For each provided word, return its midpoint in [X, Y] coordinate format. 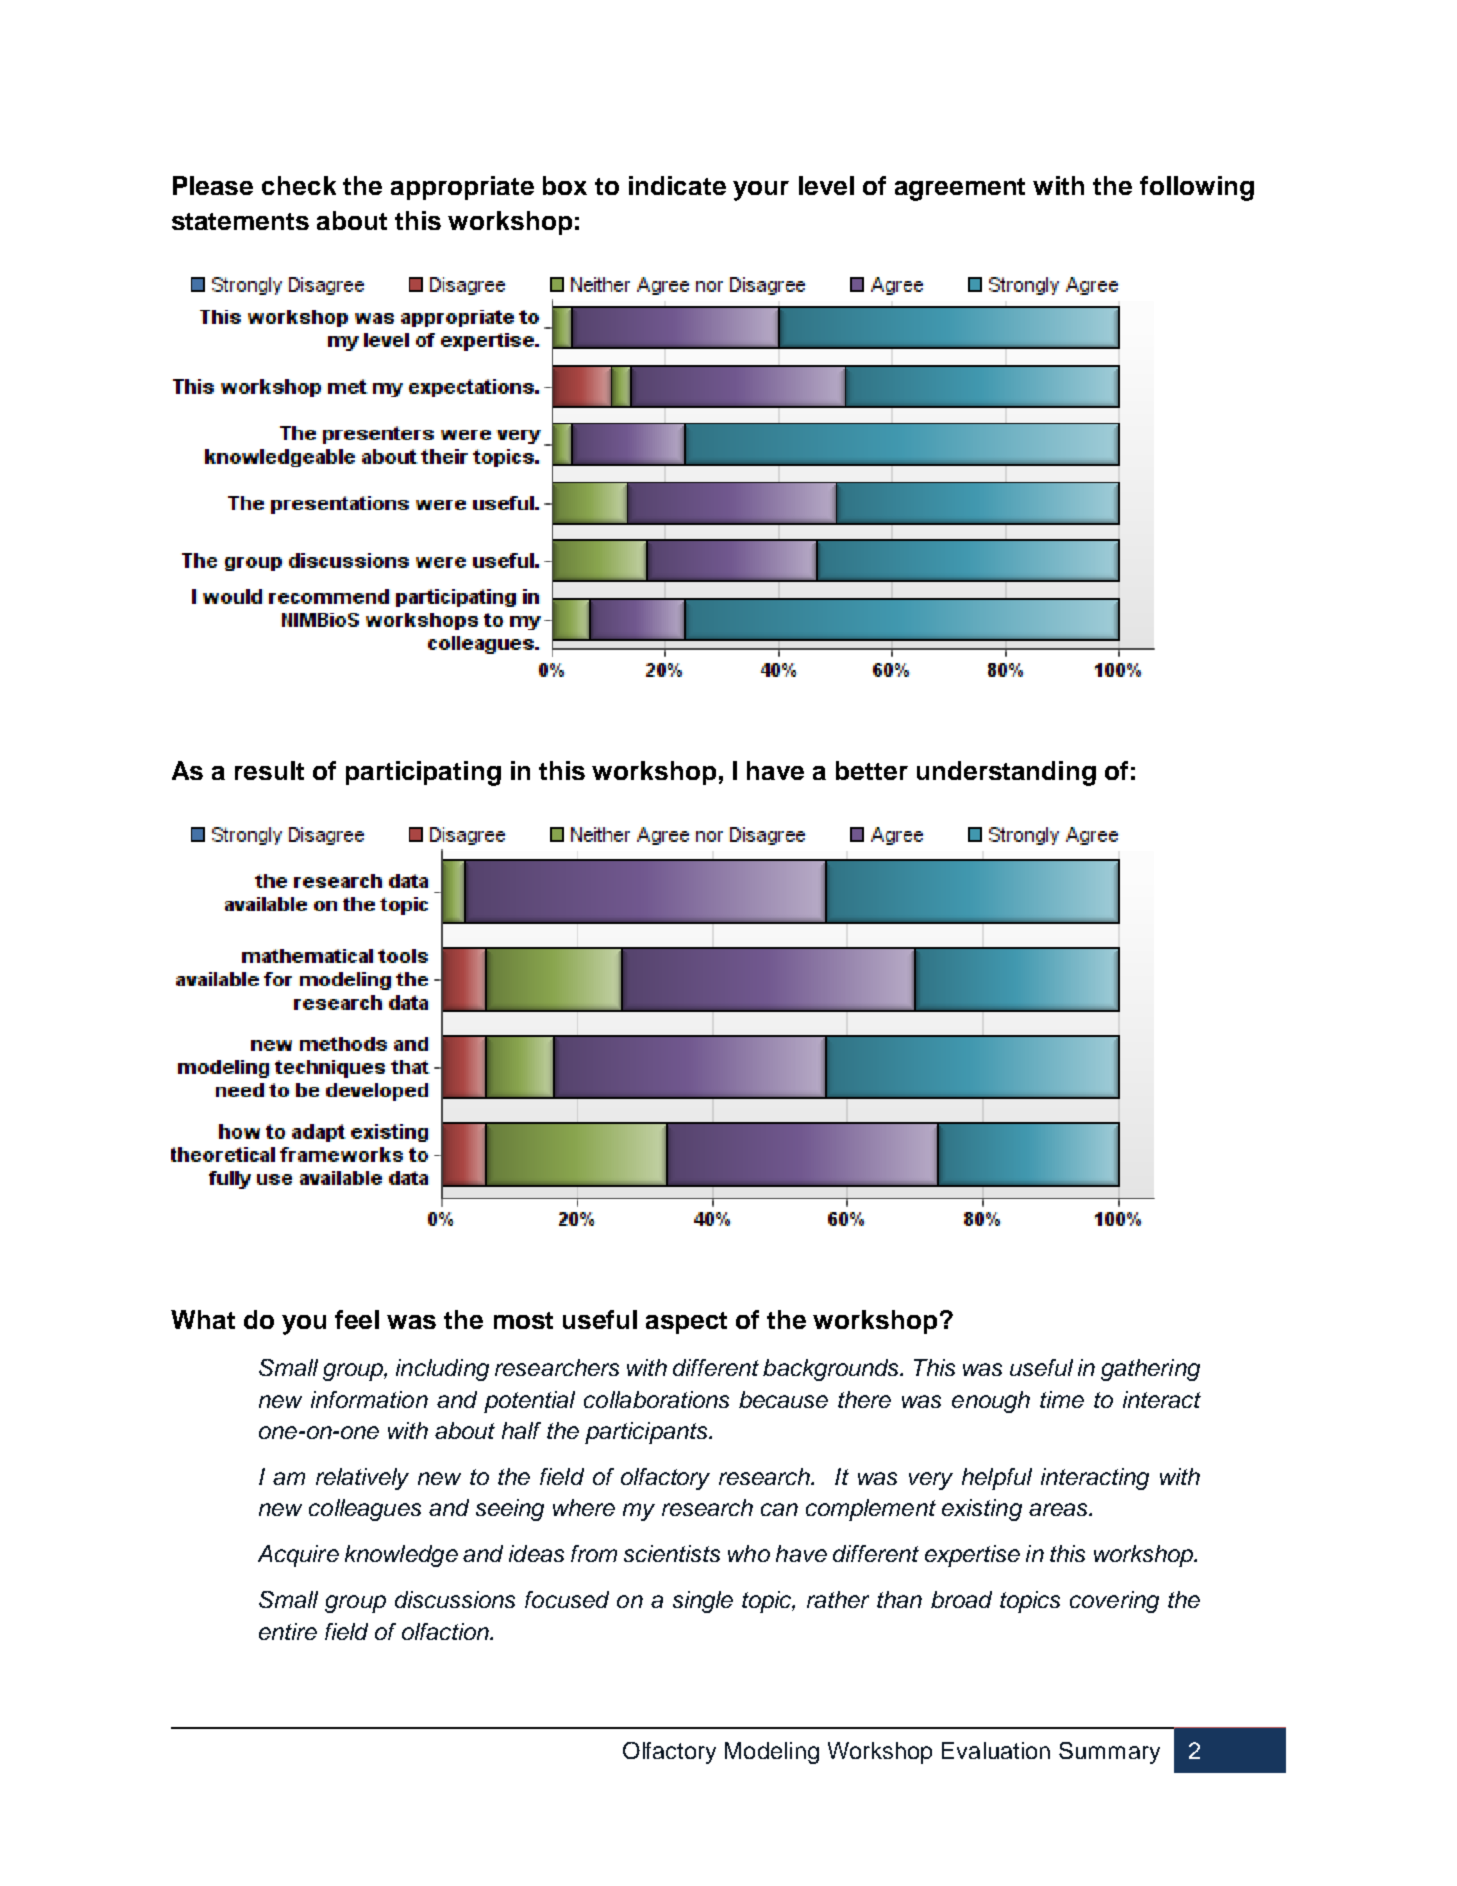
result [269, 770]
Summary [1109, 1753]
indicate [677, 185]
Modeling [772, 1753]
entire [288, 1631]
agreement [960, 189]
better [872, 770]
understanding [1006, 773]
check [299, 185]
